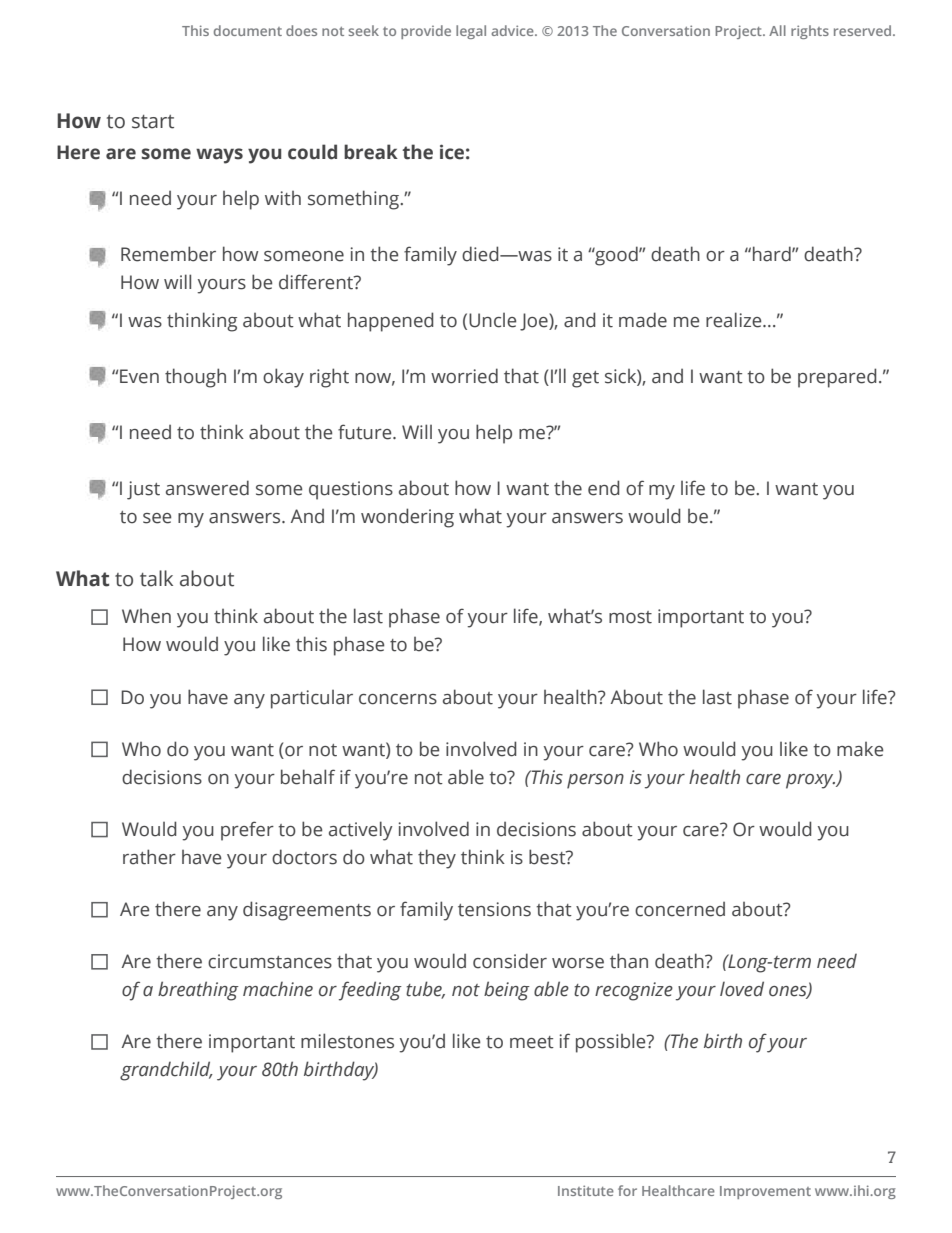  Describe the element at coordinates (248, 30) in the page. I see `document` at that location.
